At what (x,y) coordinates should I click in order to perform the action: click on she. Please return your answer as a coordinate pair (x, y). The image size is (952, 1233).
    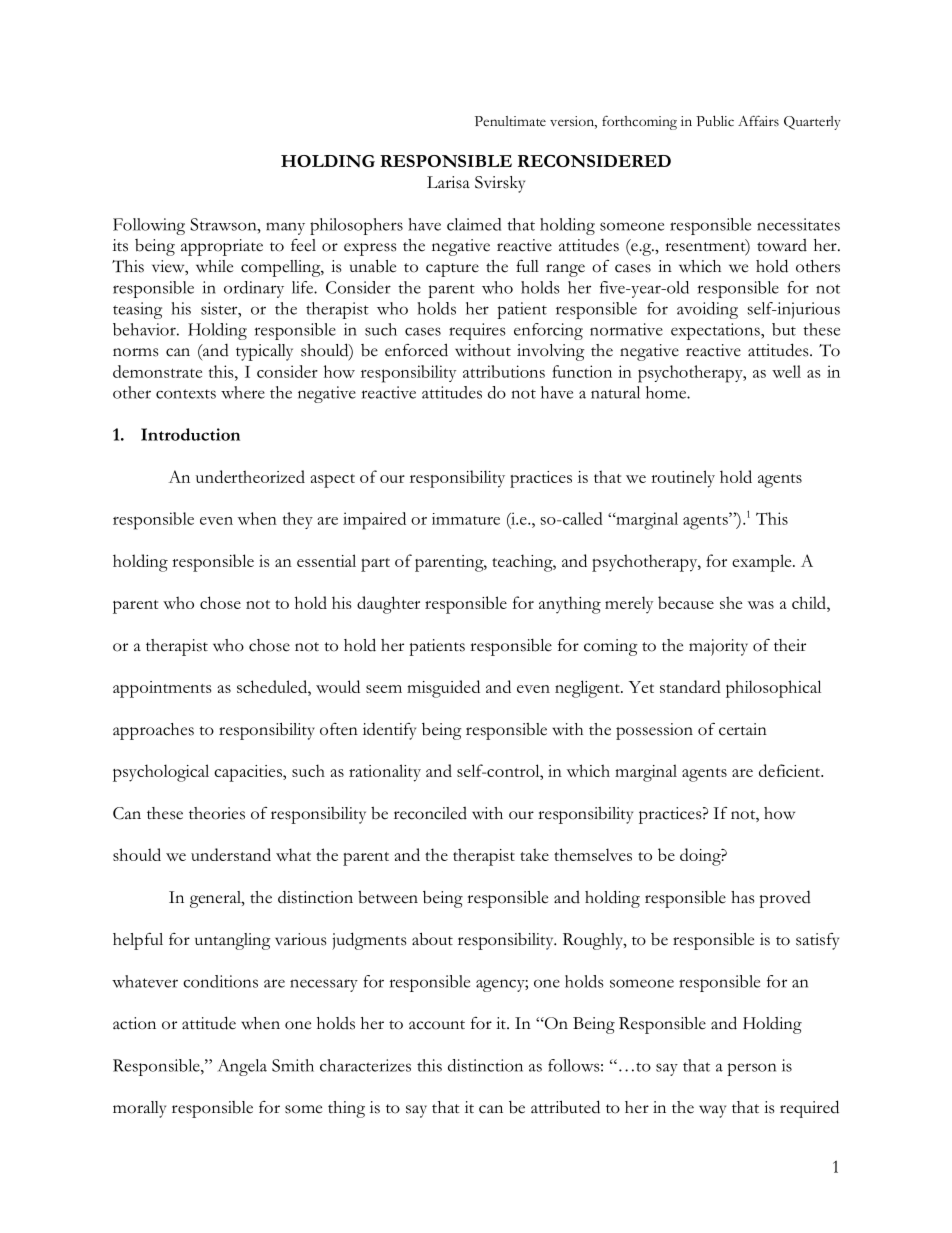
    Looking at the image, I should click on (731, 602).
